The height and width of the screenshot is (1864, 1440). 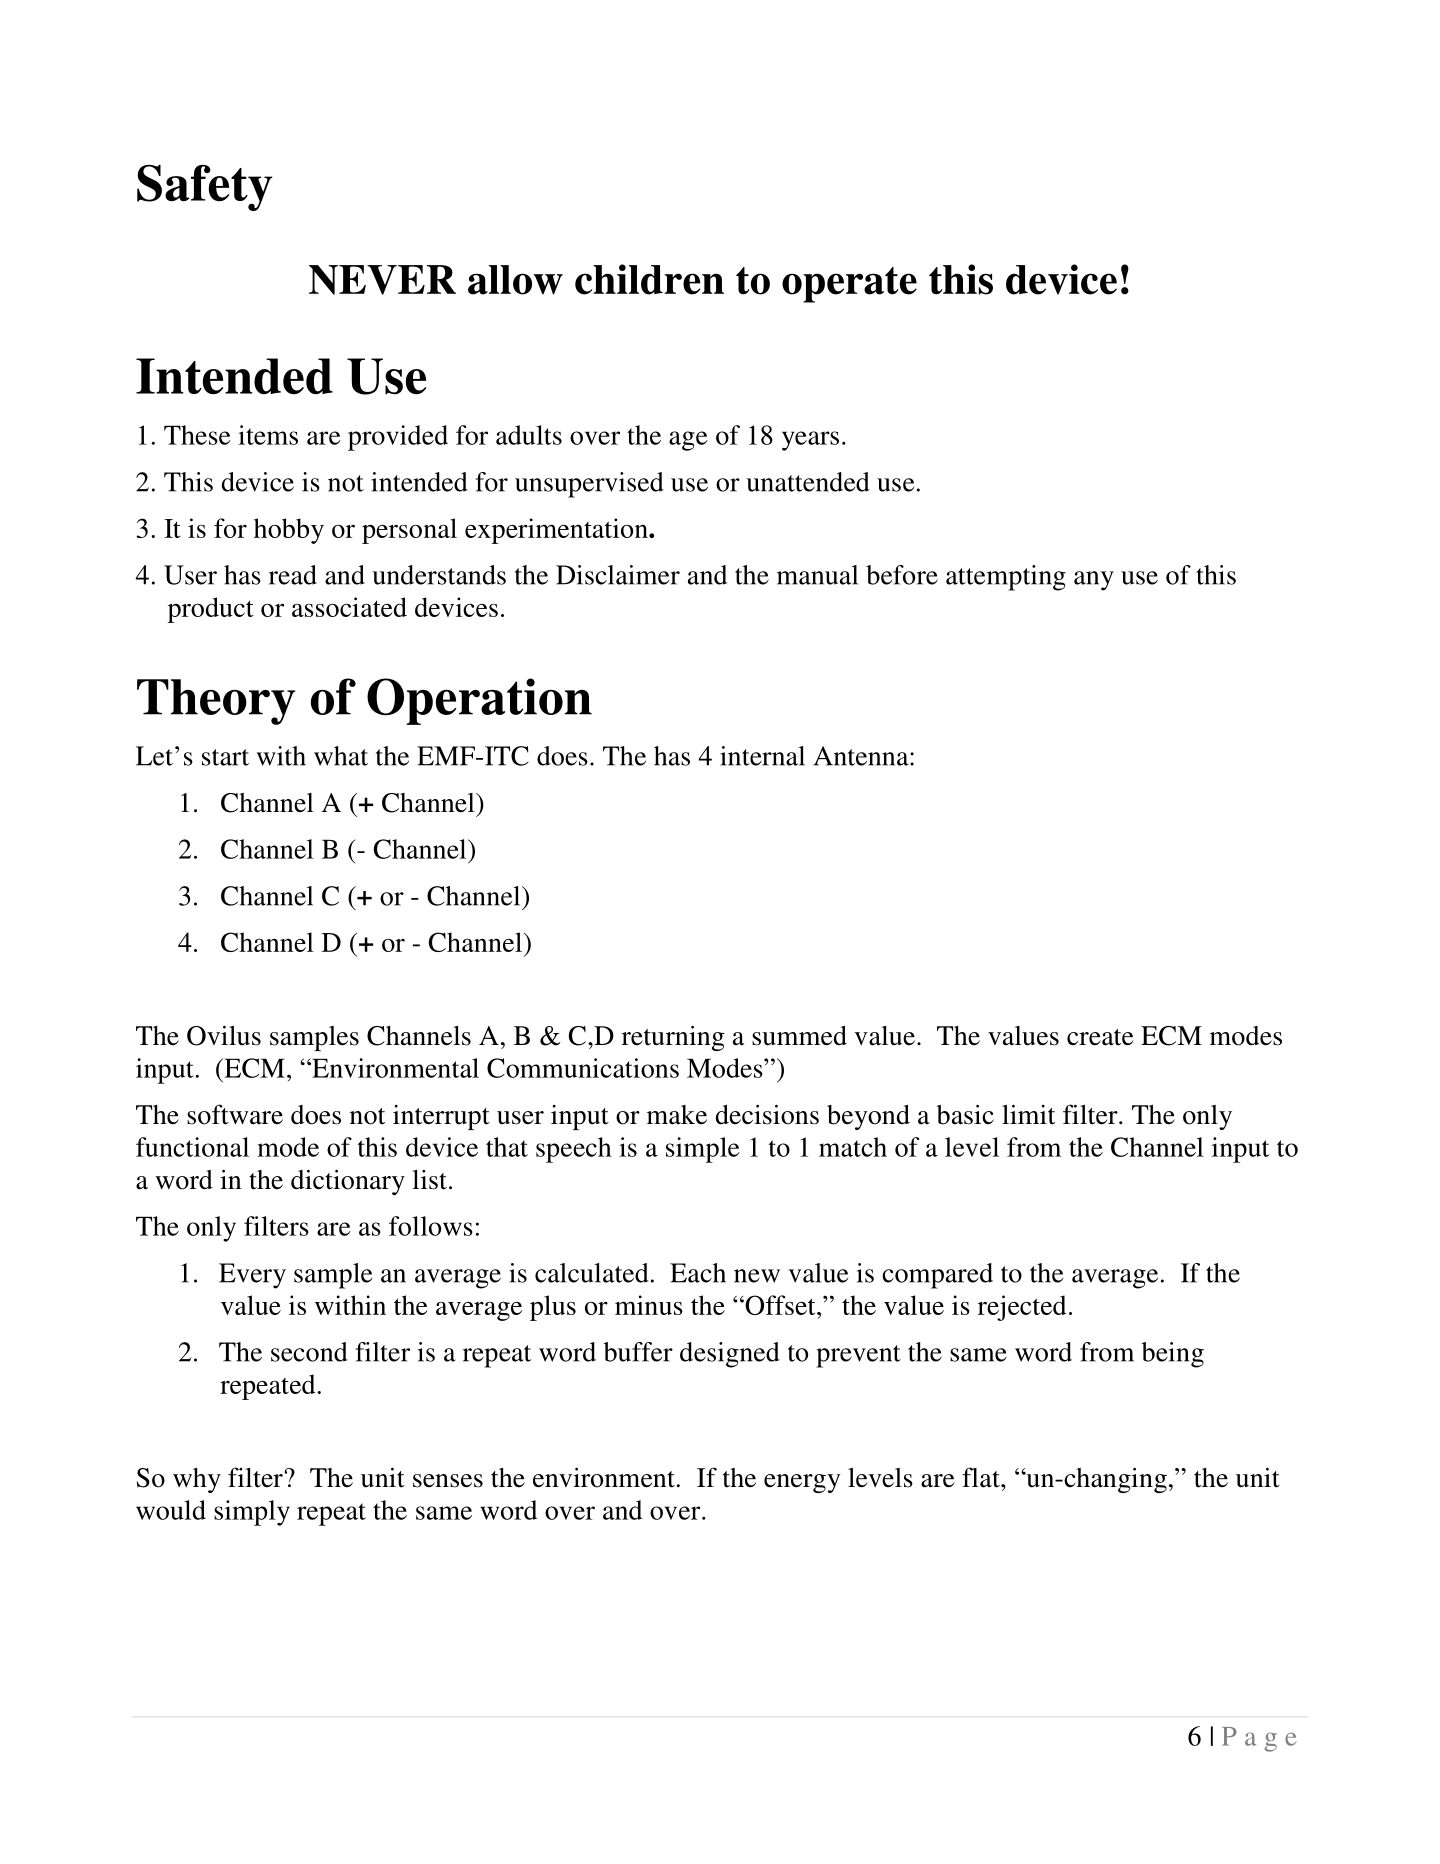 I want to click on children, so click(x=649, y=279).
